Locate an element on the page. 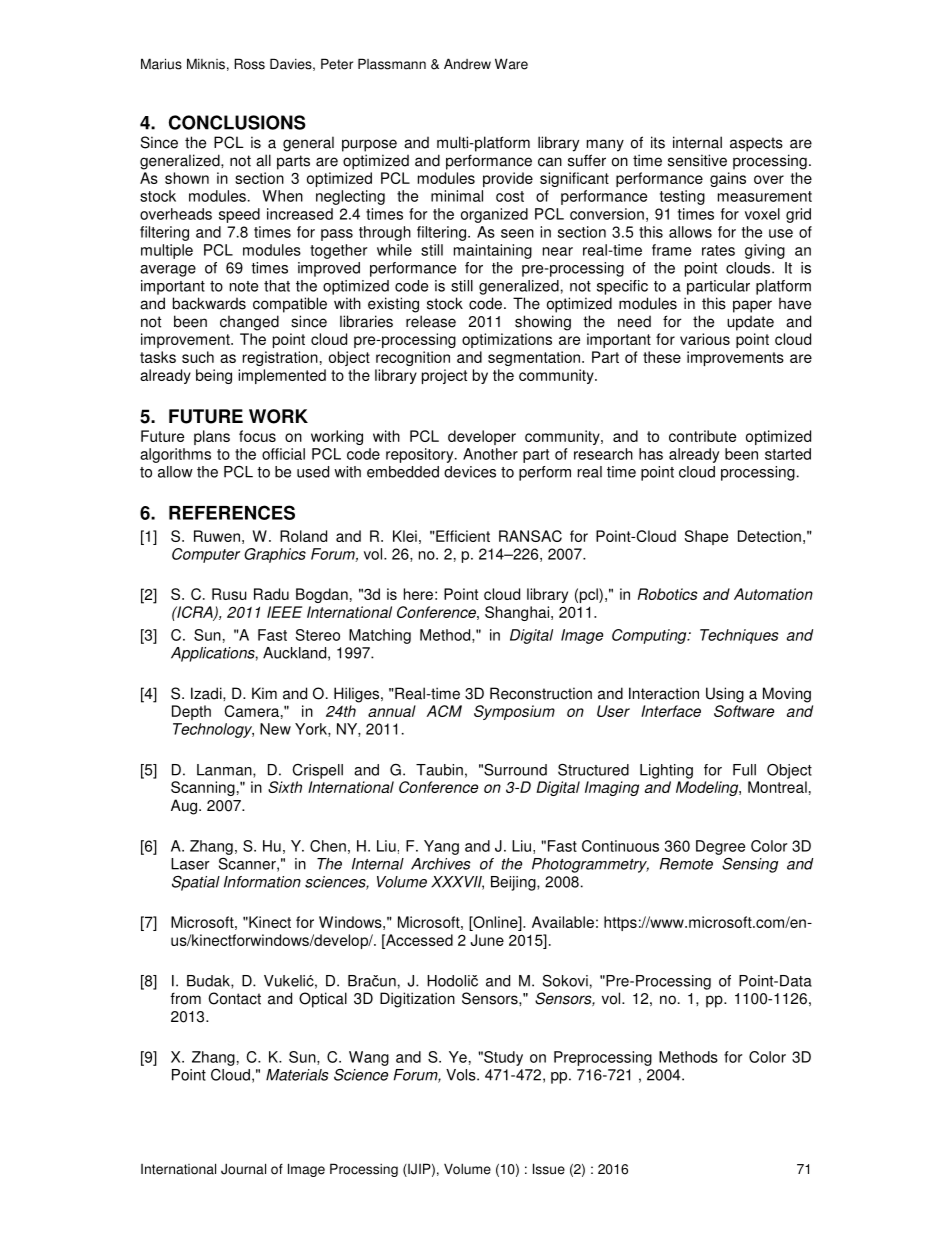 The width and height of the document is (952, 1233). Yang is located at coordinates (441, 847).
